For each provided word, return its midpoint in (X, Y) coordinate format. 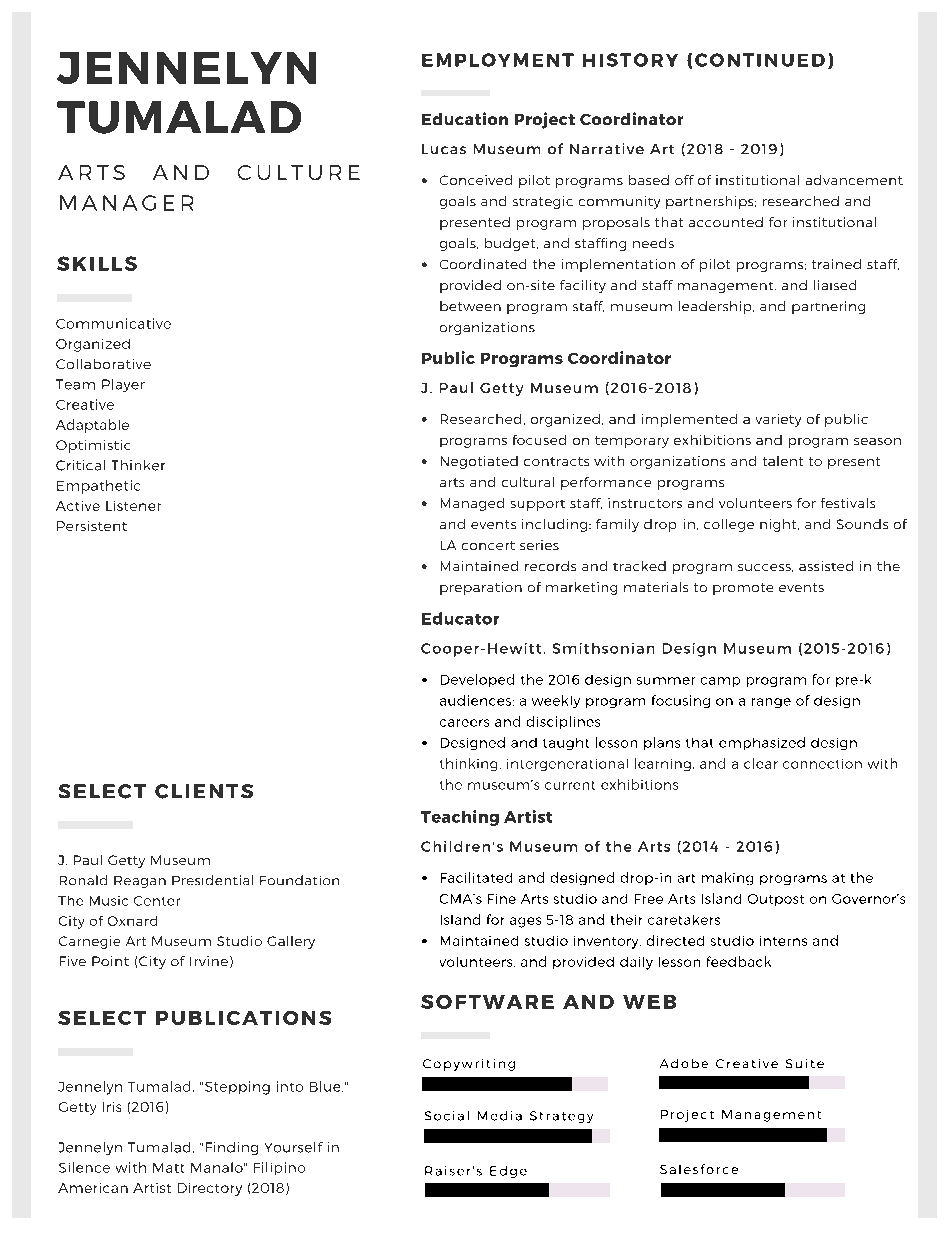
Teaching (460, 818)
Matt (168, 1168)
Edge (508, 1172)
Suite (805, 1063)
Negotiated (479, 462)
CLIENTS (204, 791)
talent (783, 461)
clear (761, 763)
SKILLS (97, 263)
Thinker (138, 465)
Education (465, 118)
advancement (854, 180)
